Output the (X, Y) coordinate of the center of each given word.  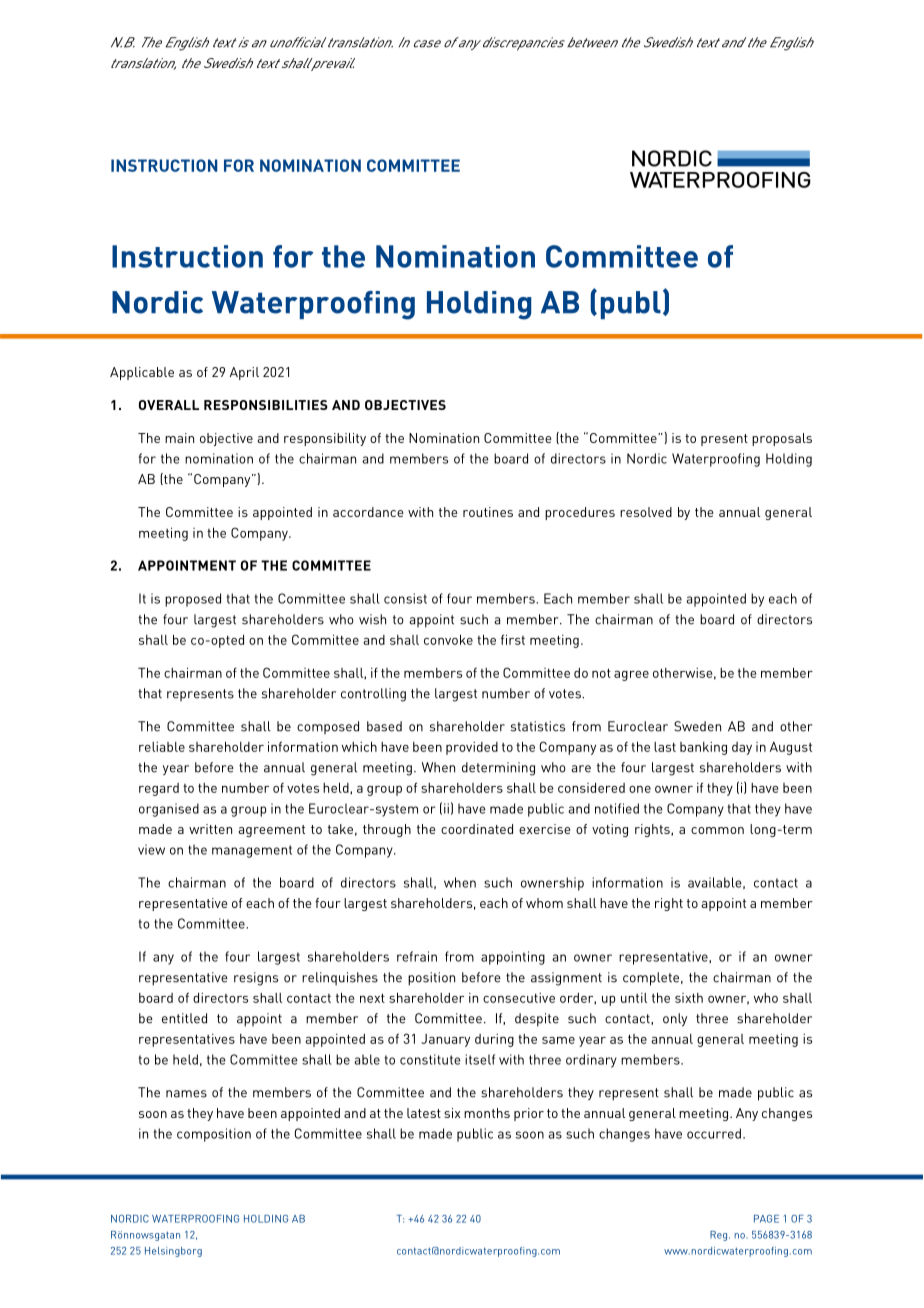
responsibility (325, 439)
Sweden (697, 726)
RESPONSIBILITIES (266, 405)
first (513, 639)
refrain (417, 956)
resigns (256, 979)
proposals (782, 439)
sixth (689, 998)
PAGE (766, 1219)
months (487, 1113)
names (186, 1094)
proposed (193, 600)
